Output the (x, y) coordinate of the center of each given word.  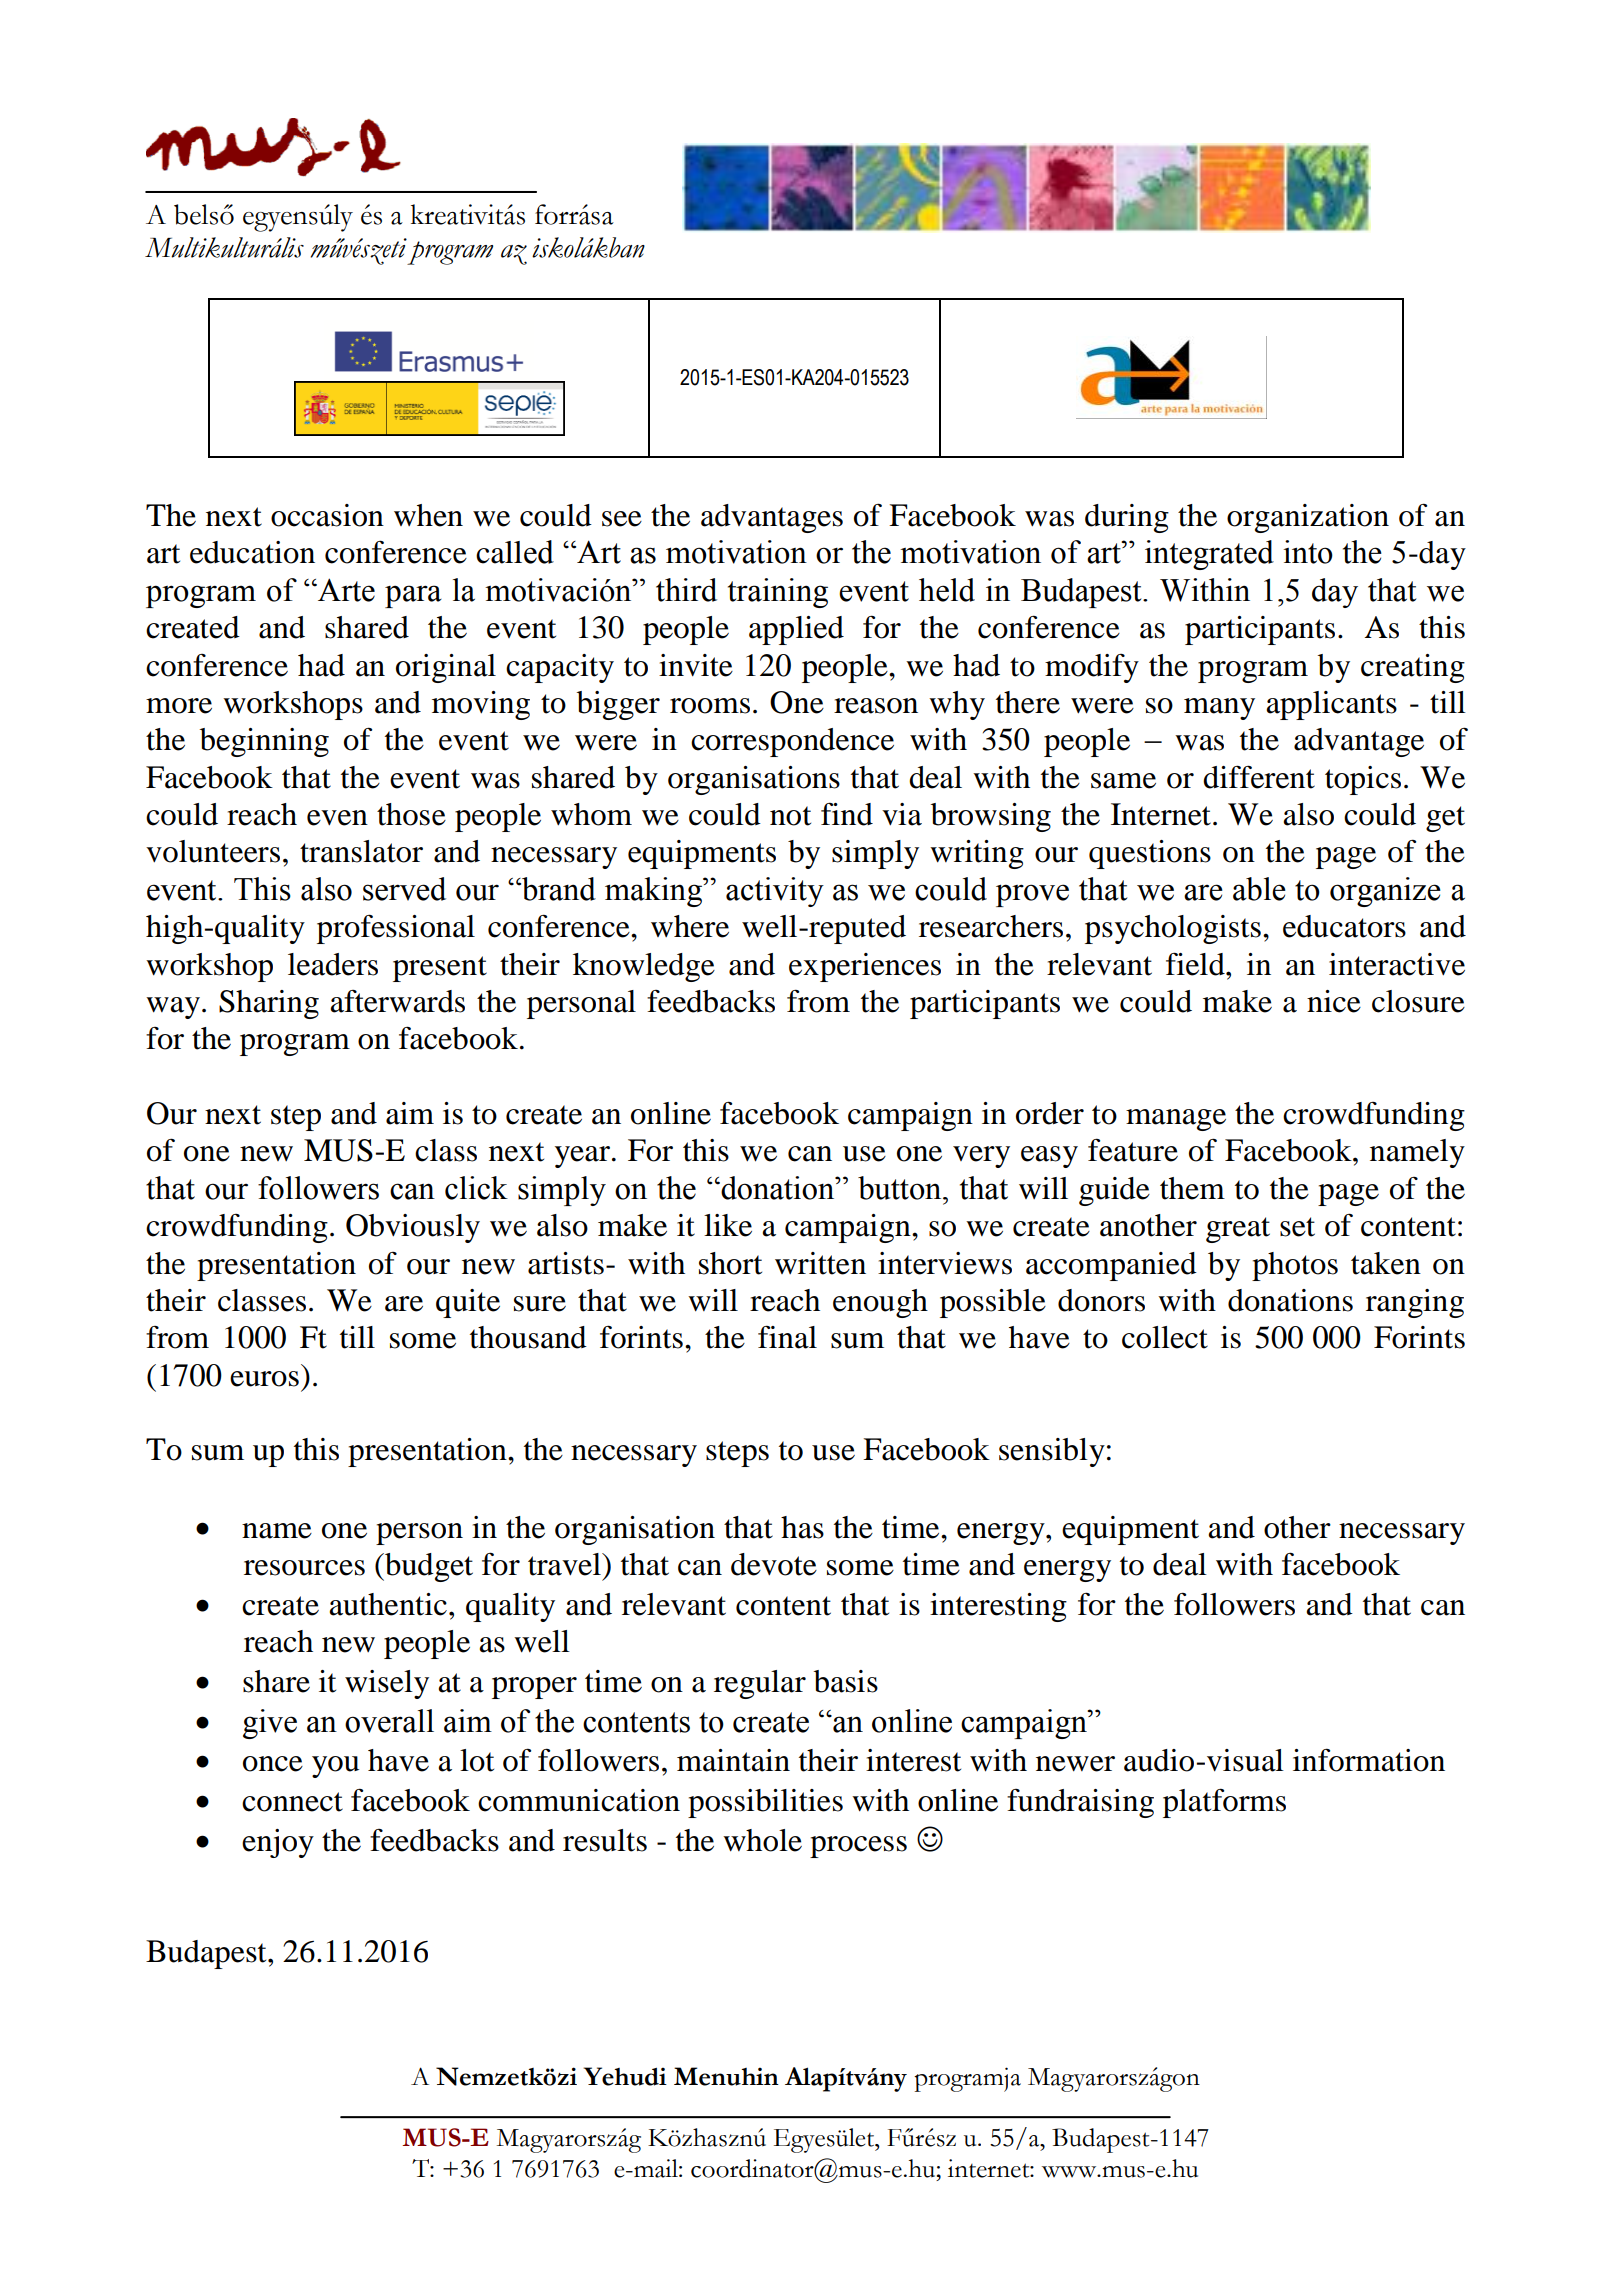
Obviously (413, 1228)
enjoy (278, 1843)
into (1308, 552)
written (820, 1263)
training (778, 593)
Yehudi (625, 2076)
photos (1295, 1266)
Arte (345, 590)
